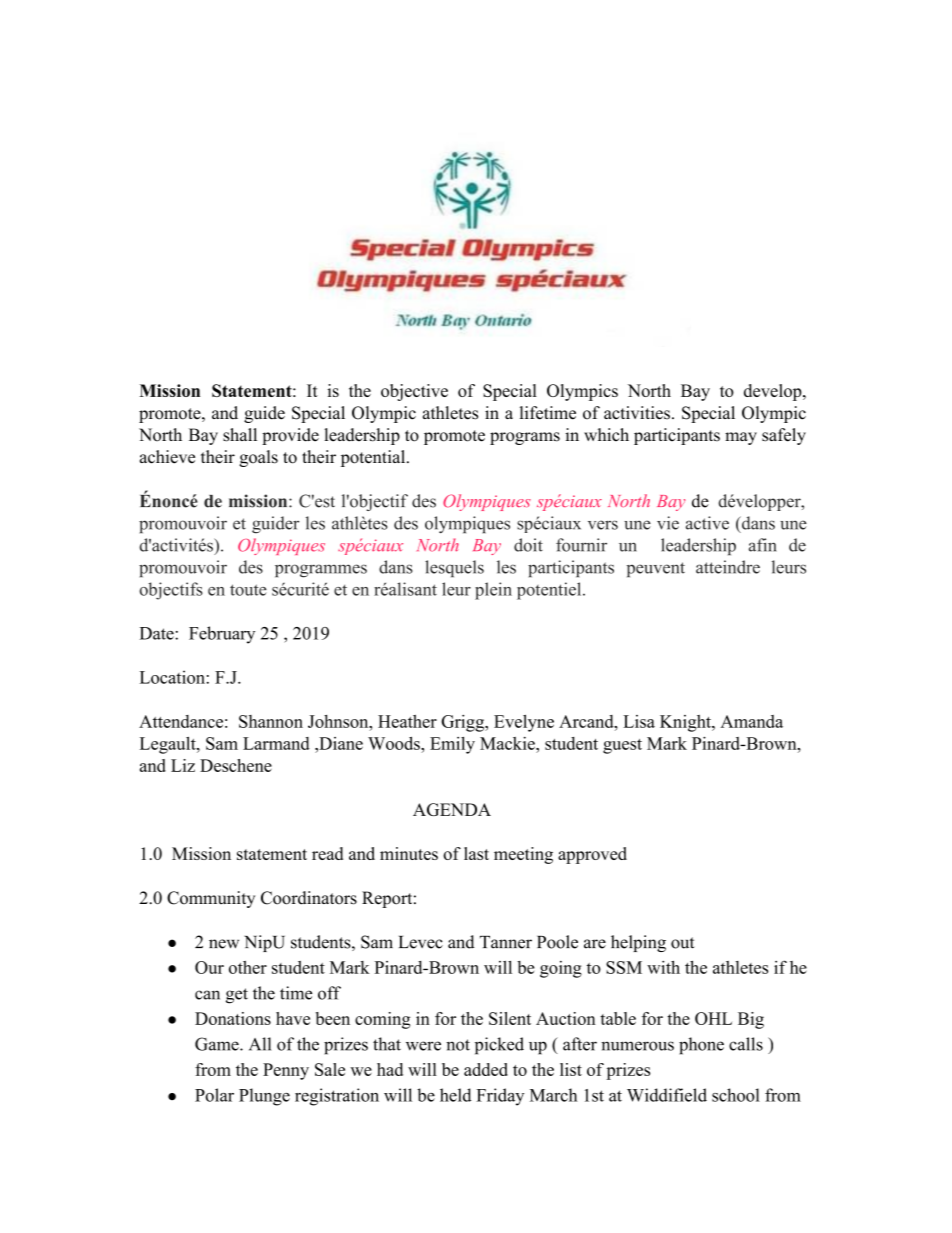  I want to click on shall, so click(240, 435).
